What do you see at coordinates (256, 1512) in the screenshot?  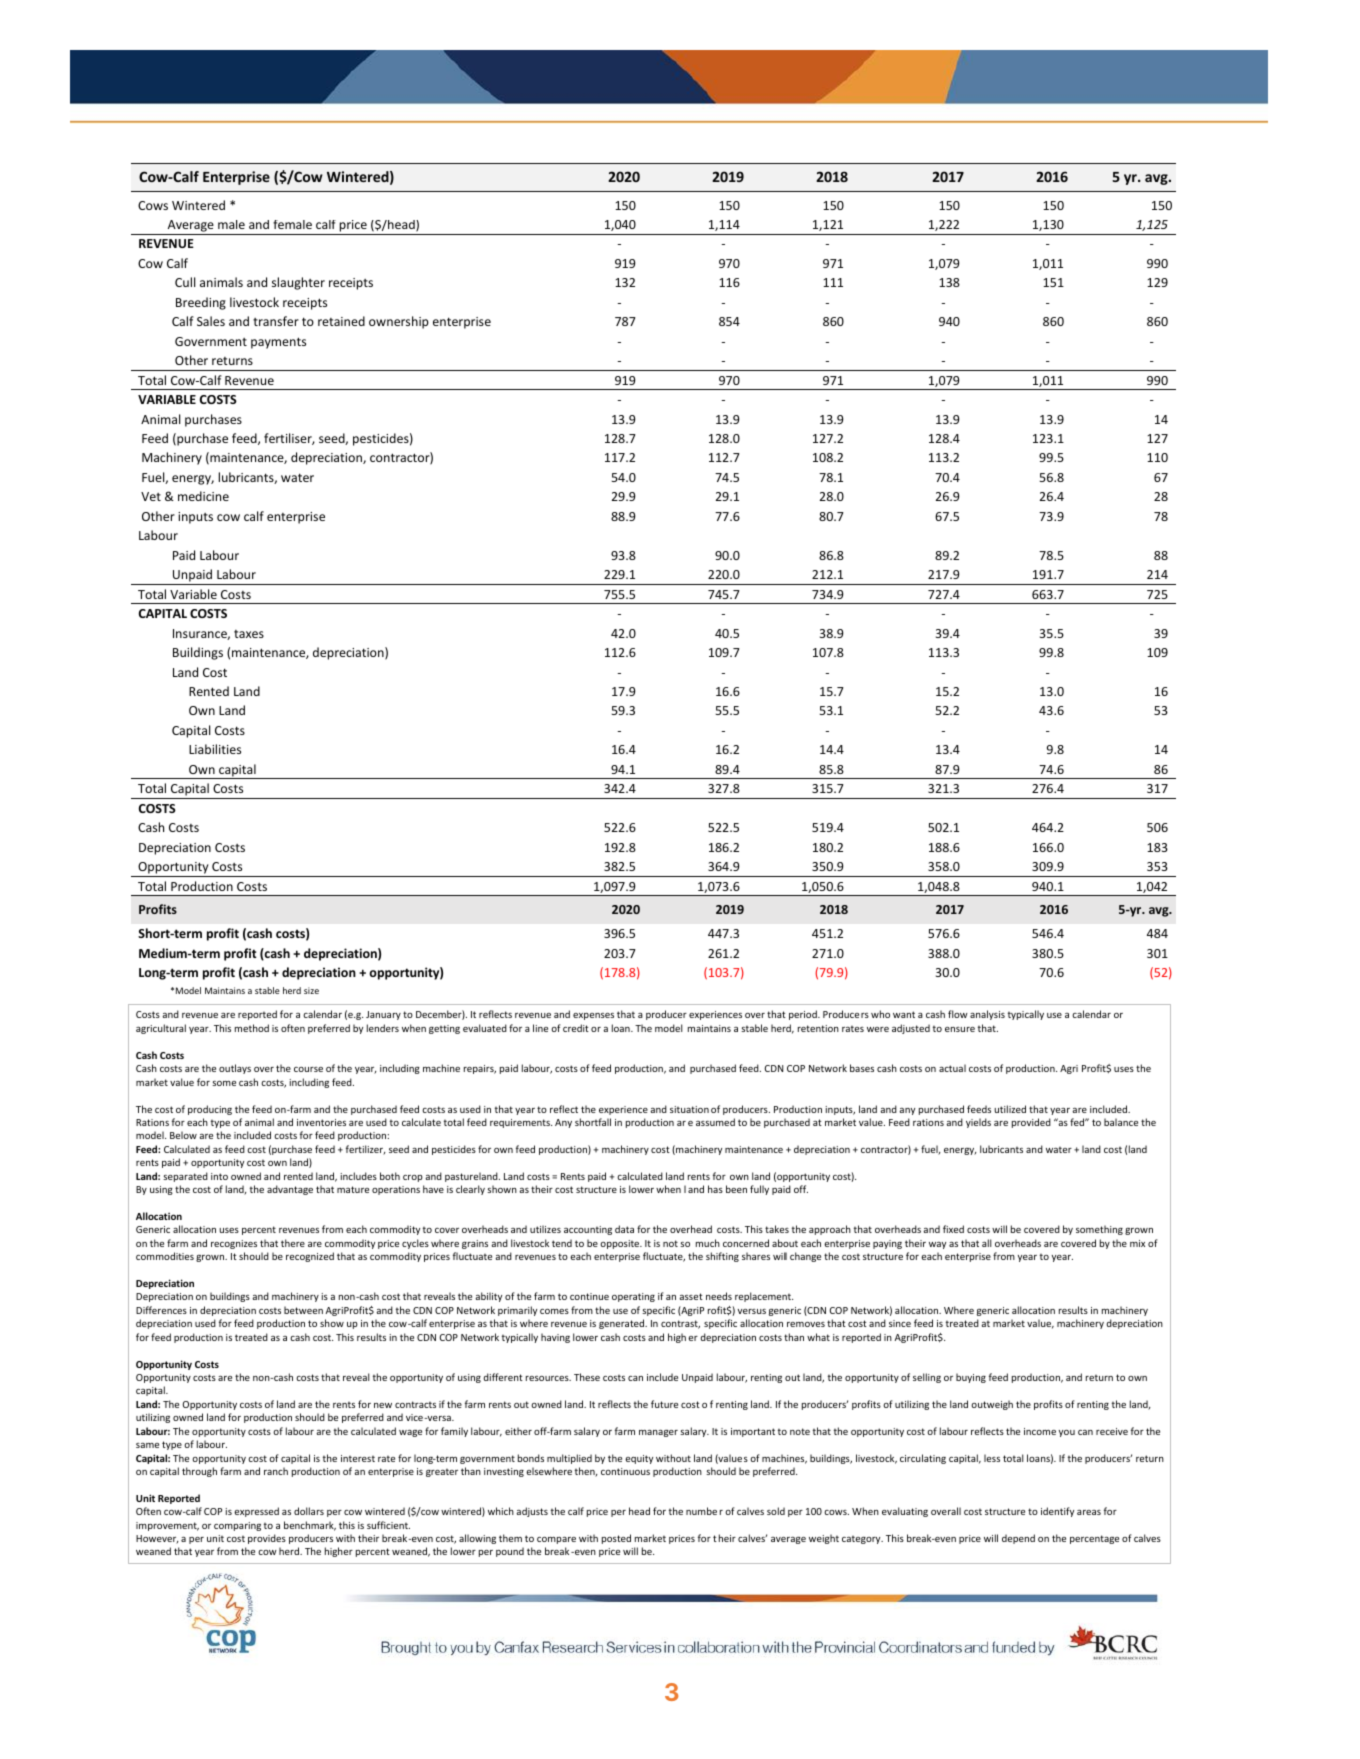 I see `expressed` at bounding box center [256, 1512].
